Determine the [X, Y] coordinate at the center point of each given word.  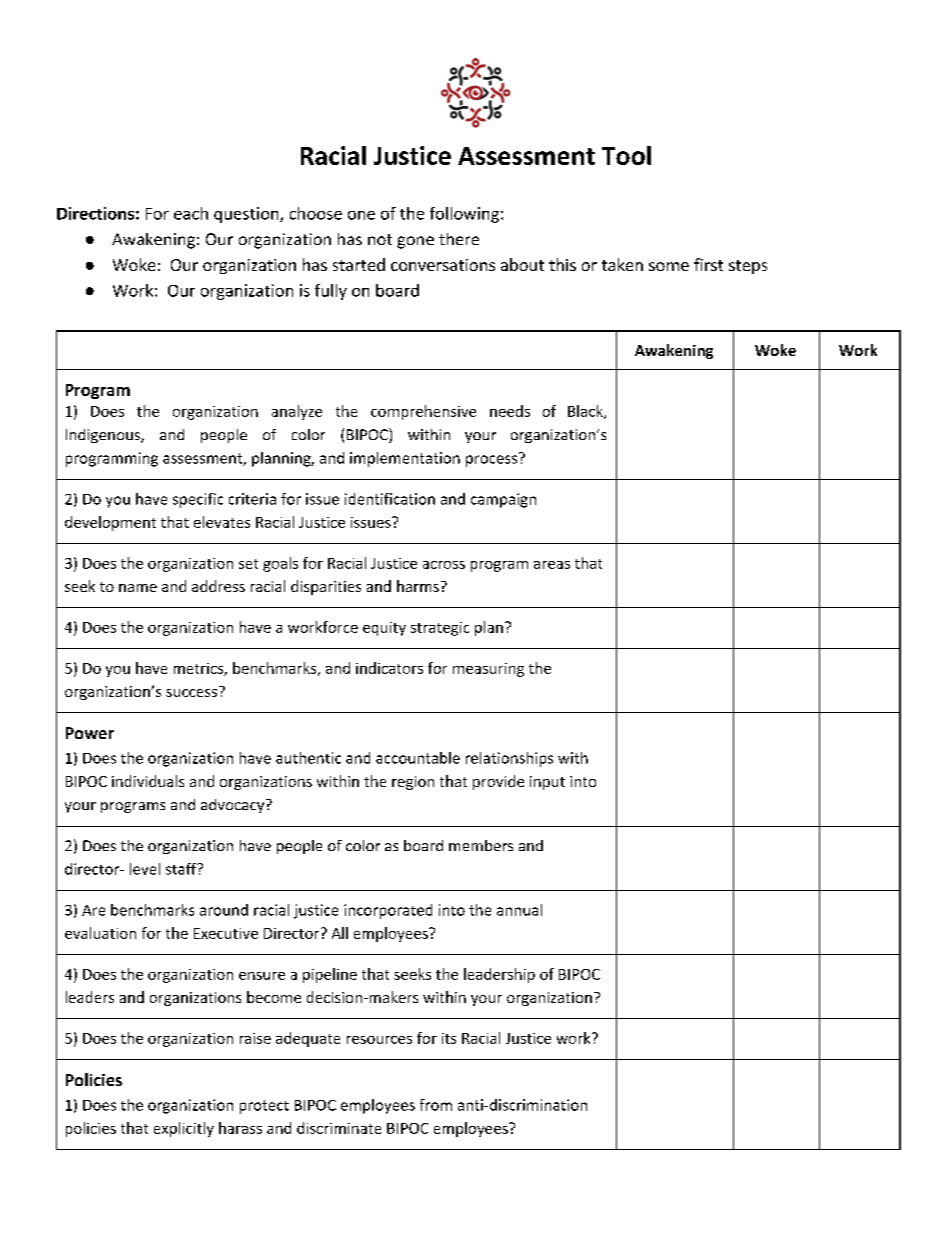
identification [390, 499]
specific [198, 500]
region [413, 783]
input [547, 783]
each [191, 213]
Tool [626, 155]
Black [586, 412]
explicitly [184, 1129]
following [464, 215]
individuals [148, 781]
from [436, 1105]
